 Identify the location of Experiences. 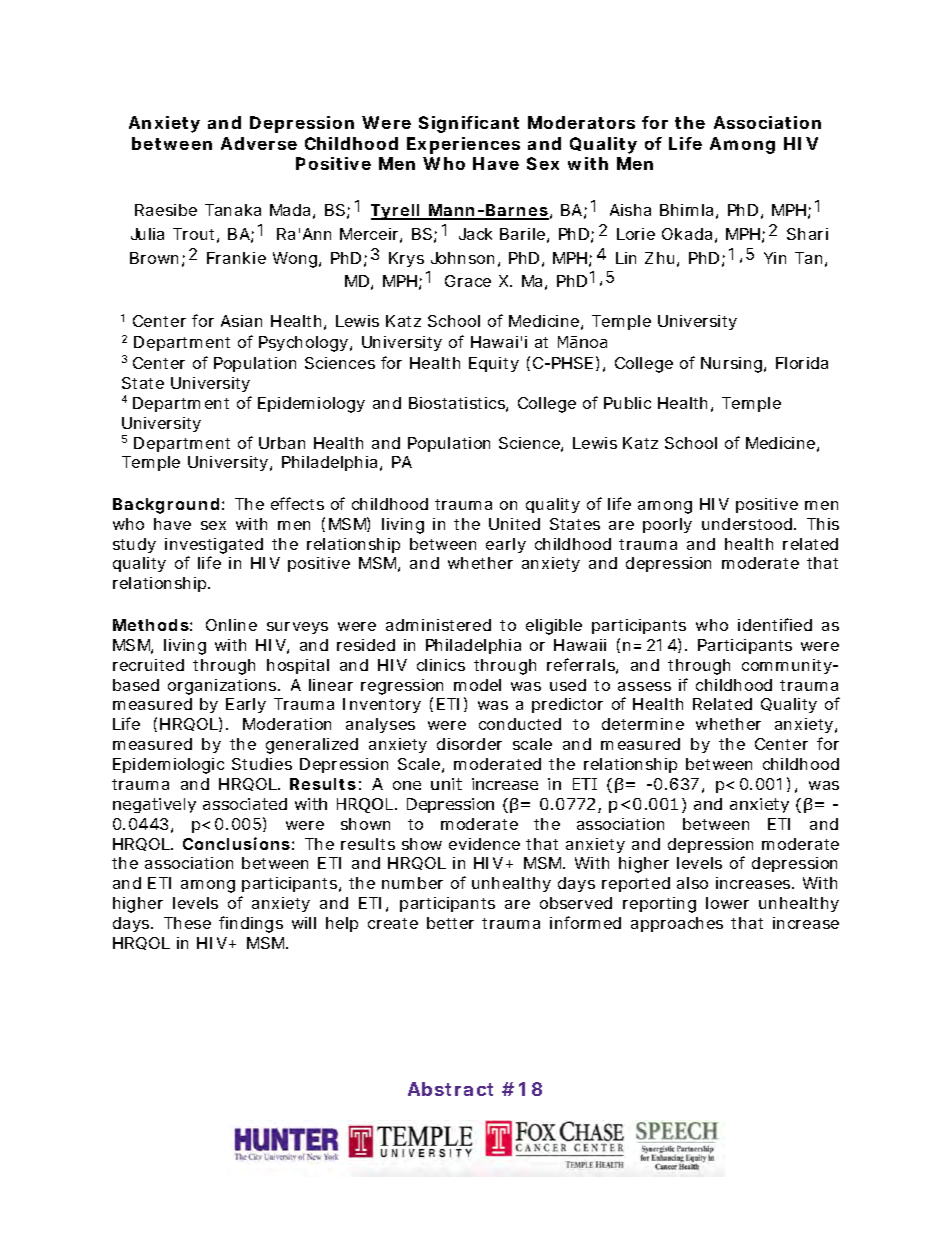
(463, 145).
